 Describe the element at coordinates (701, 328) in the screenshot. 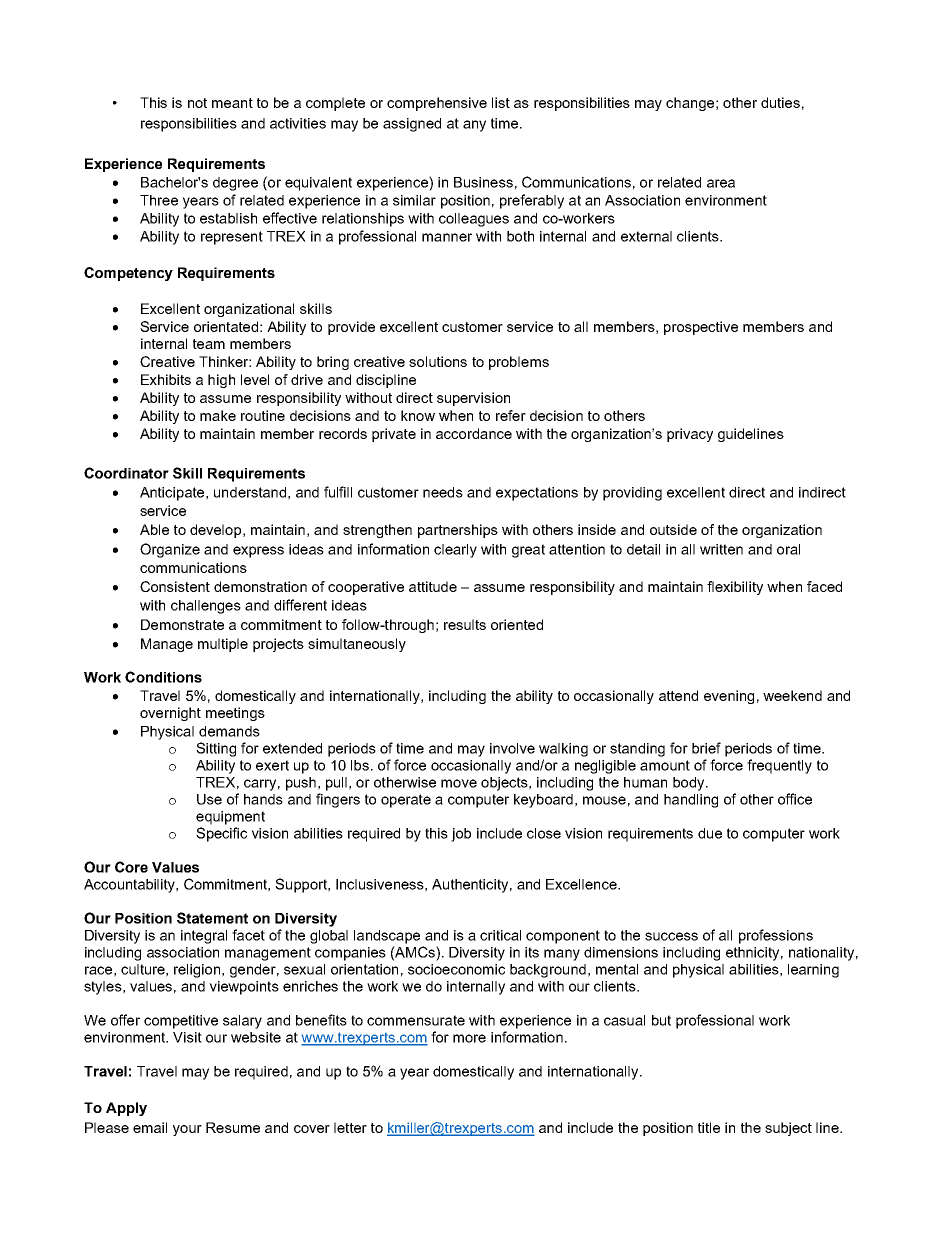

I see `prospective` at that location.
